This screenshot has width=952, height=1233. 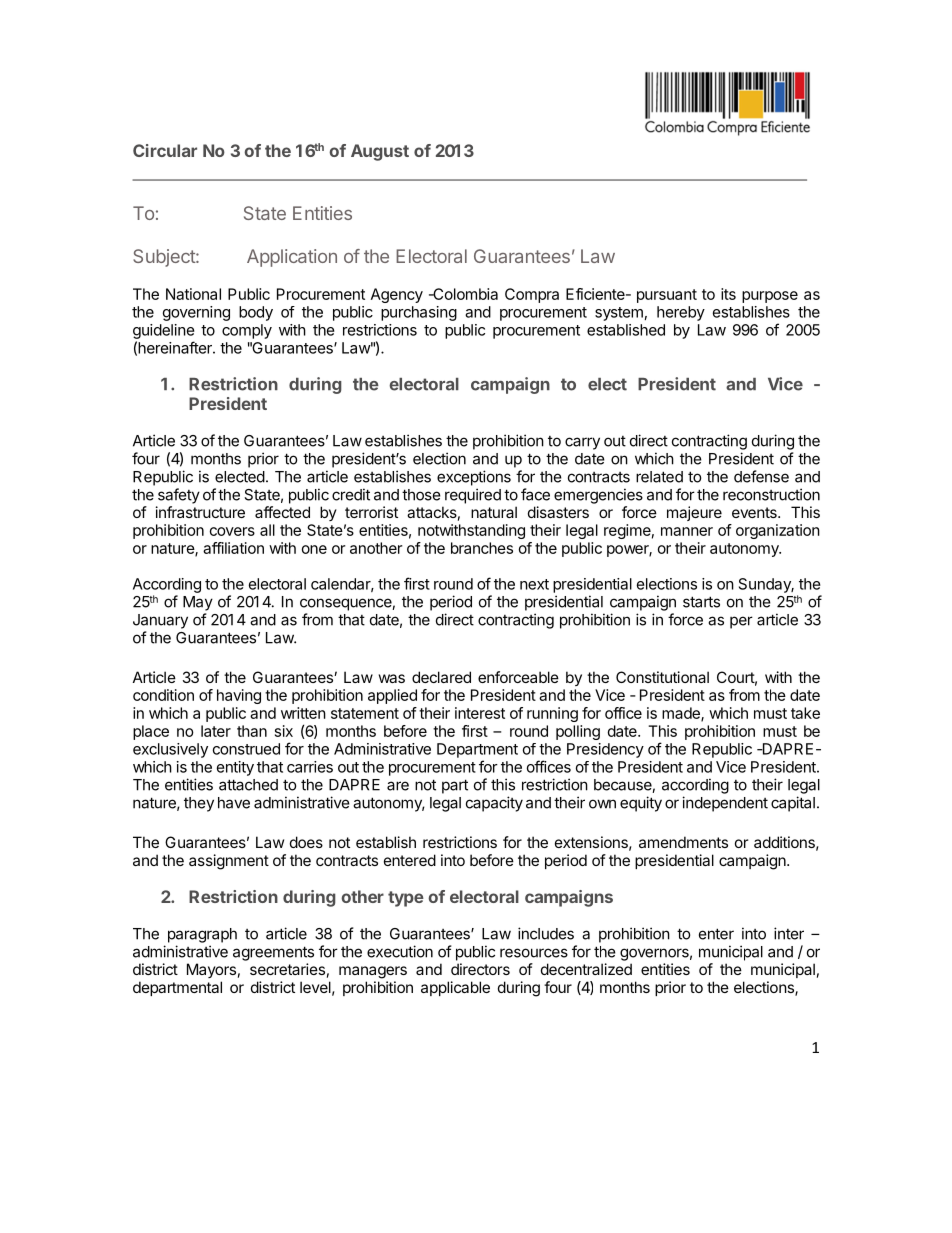 What do you see at coordinates (494, 804) in the screenshot?
I see `capacity` at bounding box center [494, 804].
